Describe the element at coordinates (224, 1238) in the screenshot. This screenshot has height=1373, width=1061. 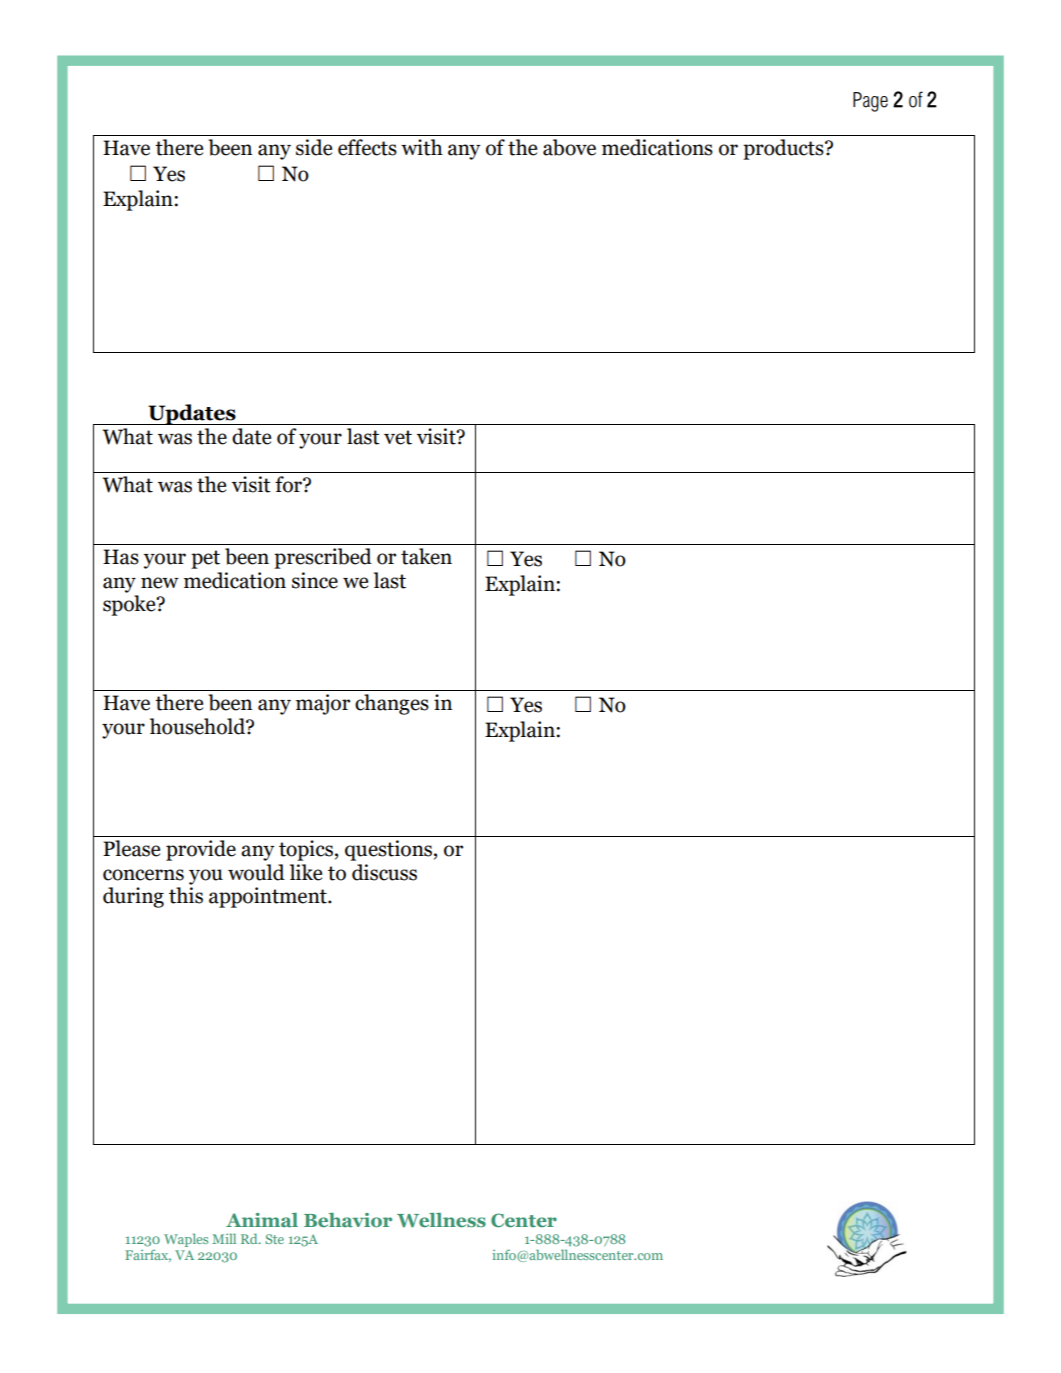
I see `Mill` at that location.
